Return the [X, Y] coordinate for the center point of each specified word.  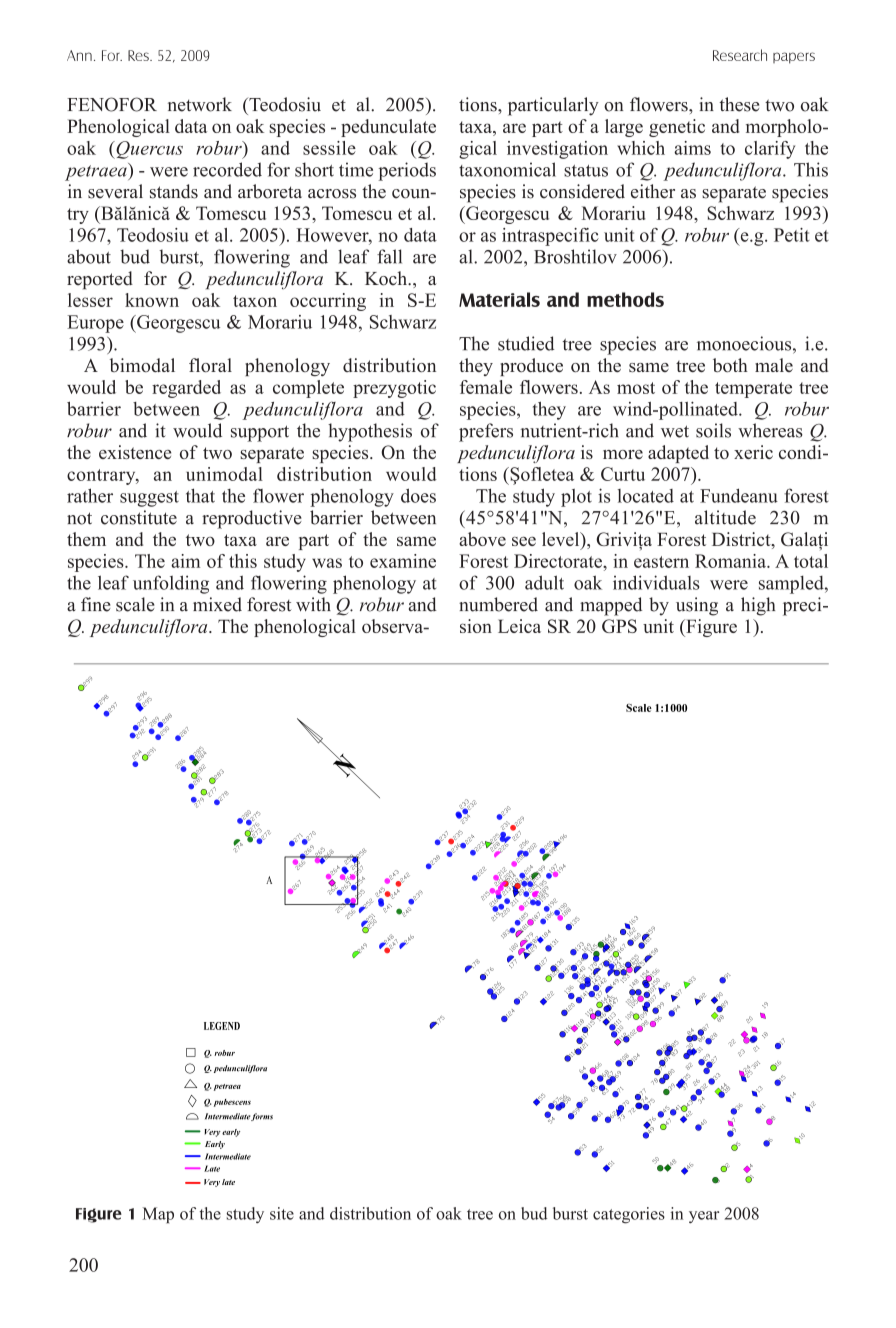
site [282, 1213]
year [704, 1217]
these [739, 104]
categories [629, 1215]
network [200, 104]
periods [407, 171]
